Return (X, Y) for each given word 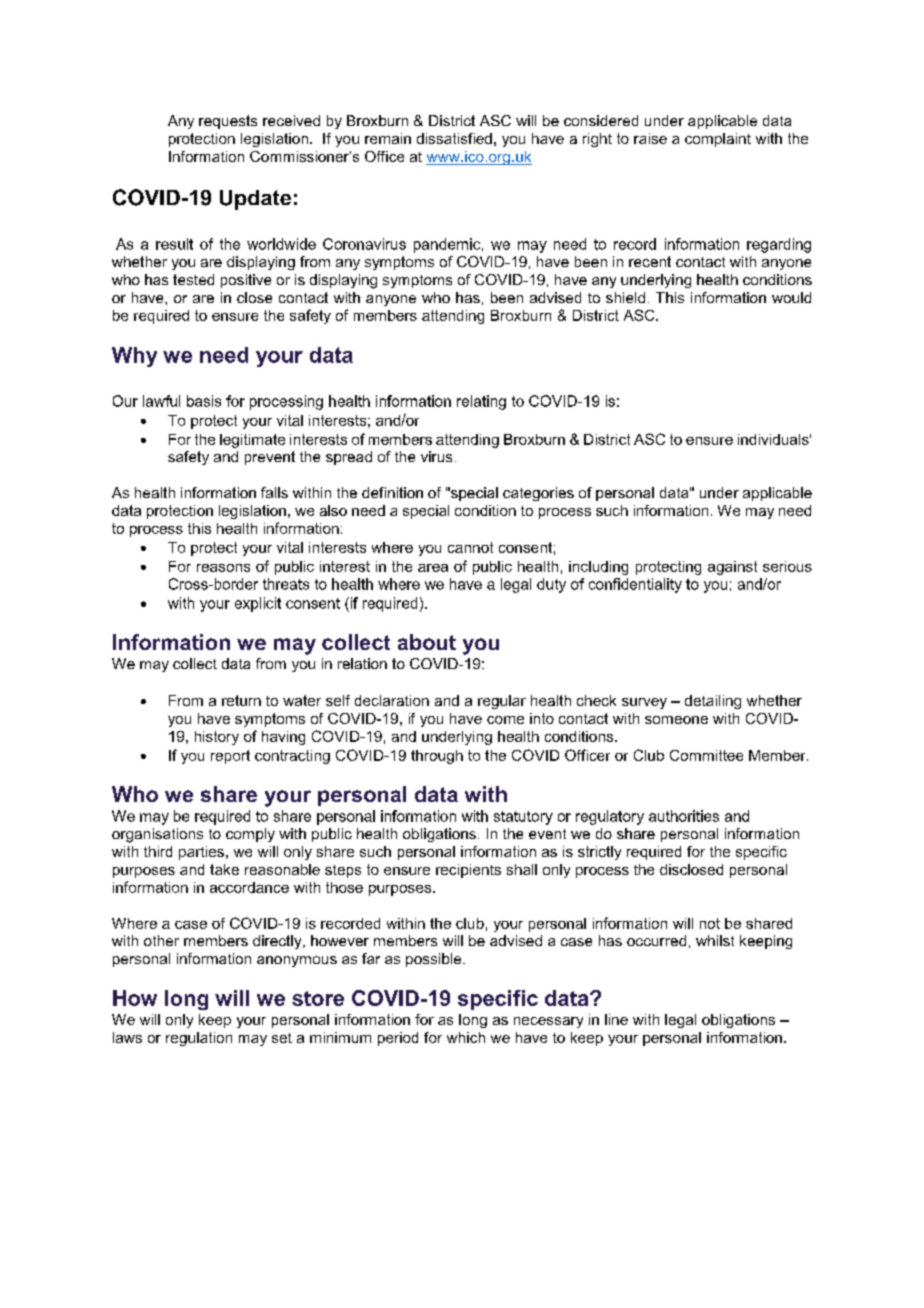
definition (392, 492)
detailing (713, 702)
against (732, 568)
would (791, 297)
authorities (684, 816)
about (427, 642)
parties (201, 853)
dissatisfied (454, 138)
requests (228, 122)
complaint (718, 140)
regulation (199, 1039)
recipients (468, 871)
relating (481, 402)
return (241, 700)
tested (193, 279)
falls (274, 492)
